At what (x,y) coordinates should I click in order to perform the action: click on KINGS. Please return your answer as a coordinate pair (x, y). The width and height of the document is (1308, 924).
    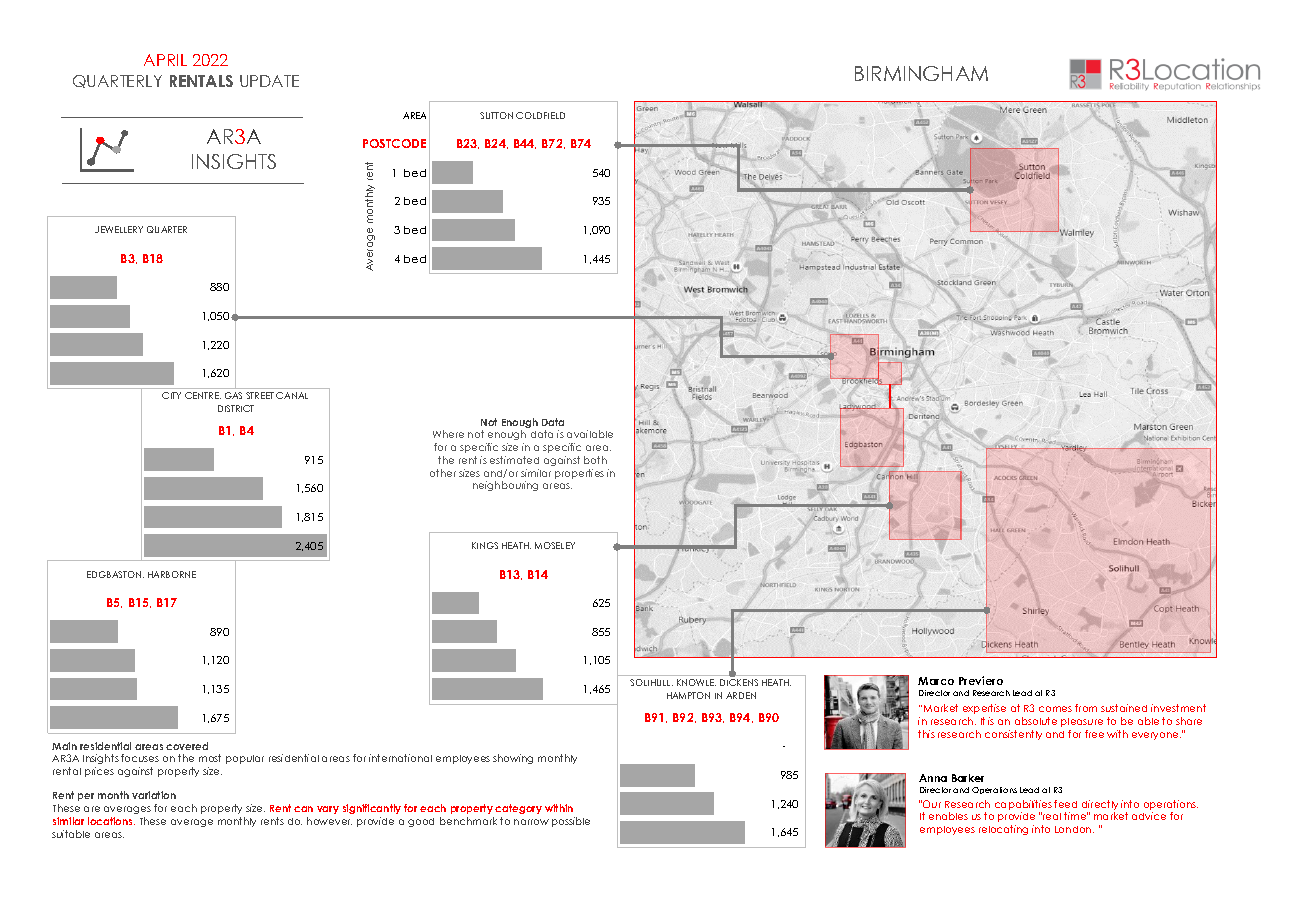
    Looking at the image, I should click on (485, 545).
